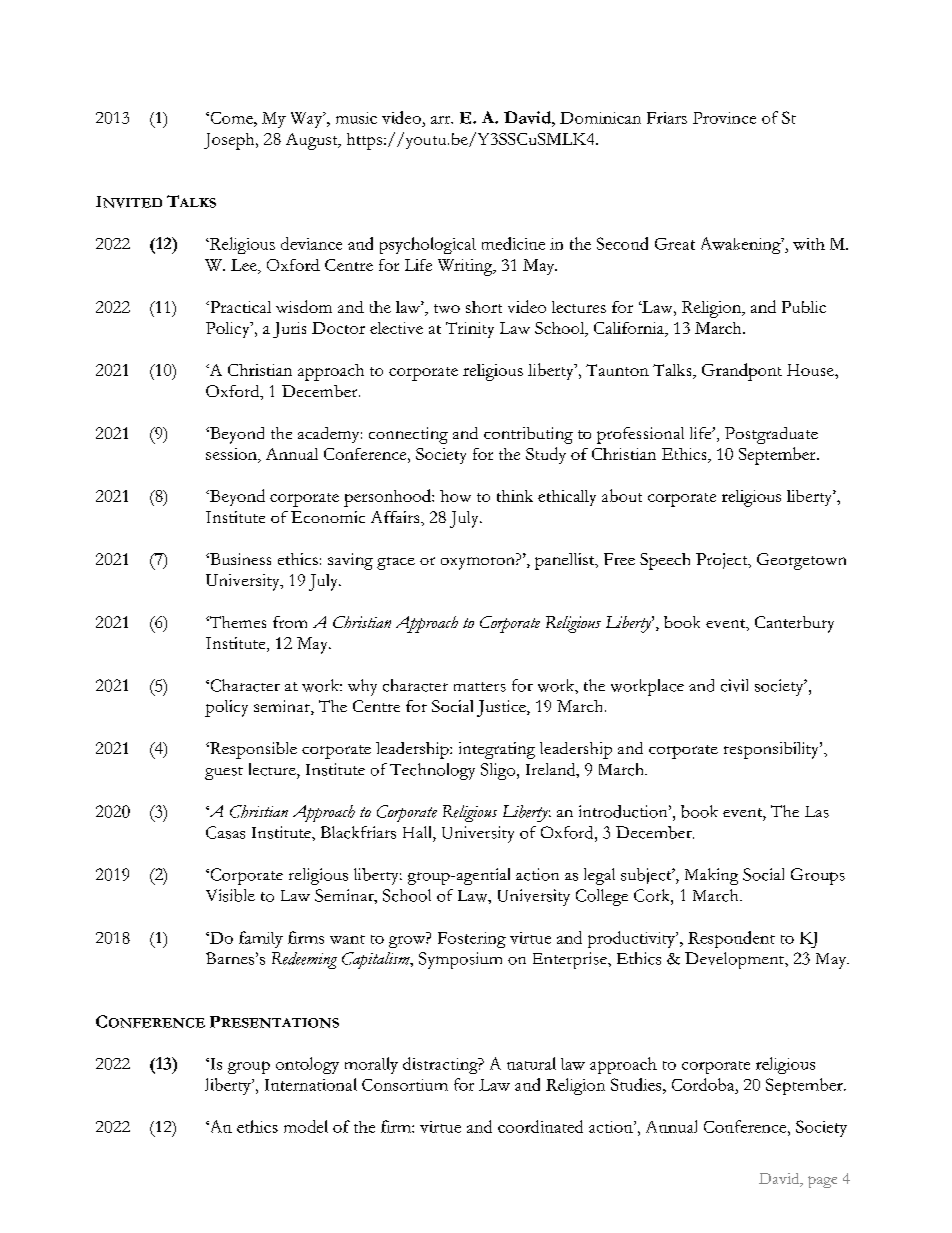 Image resolution: width=952 pixels, height=1233 pixels. What do you see at coordinates (723, 561) in the screenshot?
I see `Project` at bounding box center [723, 561].
